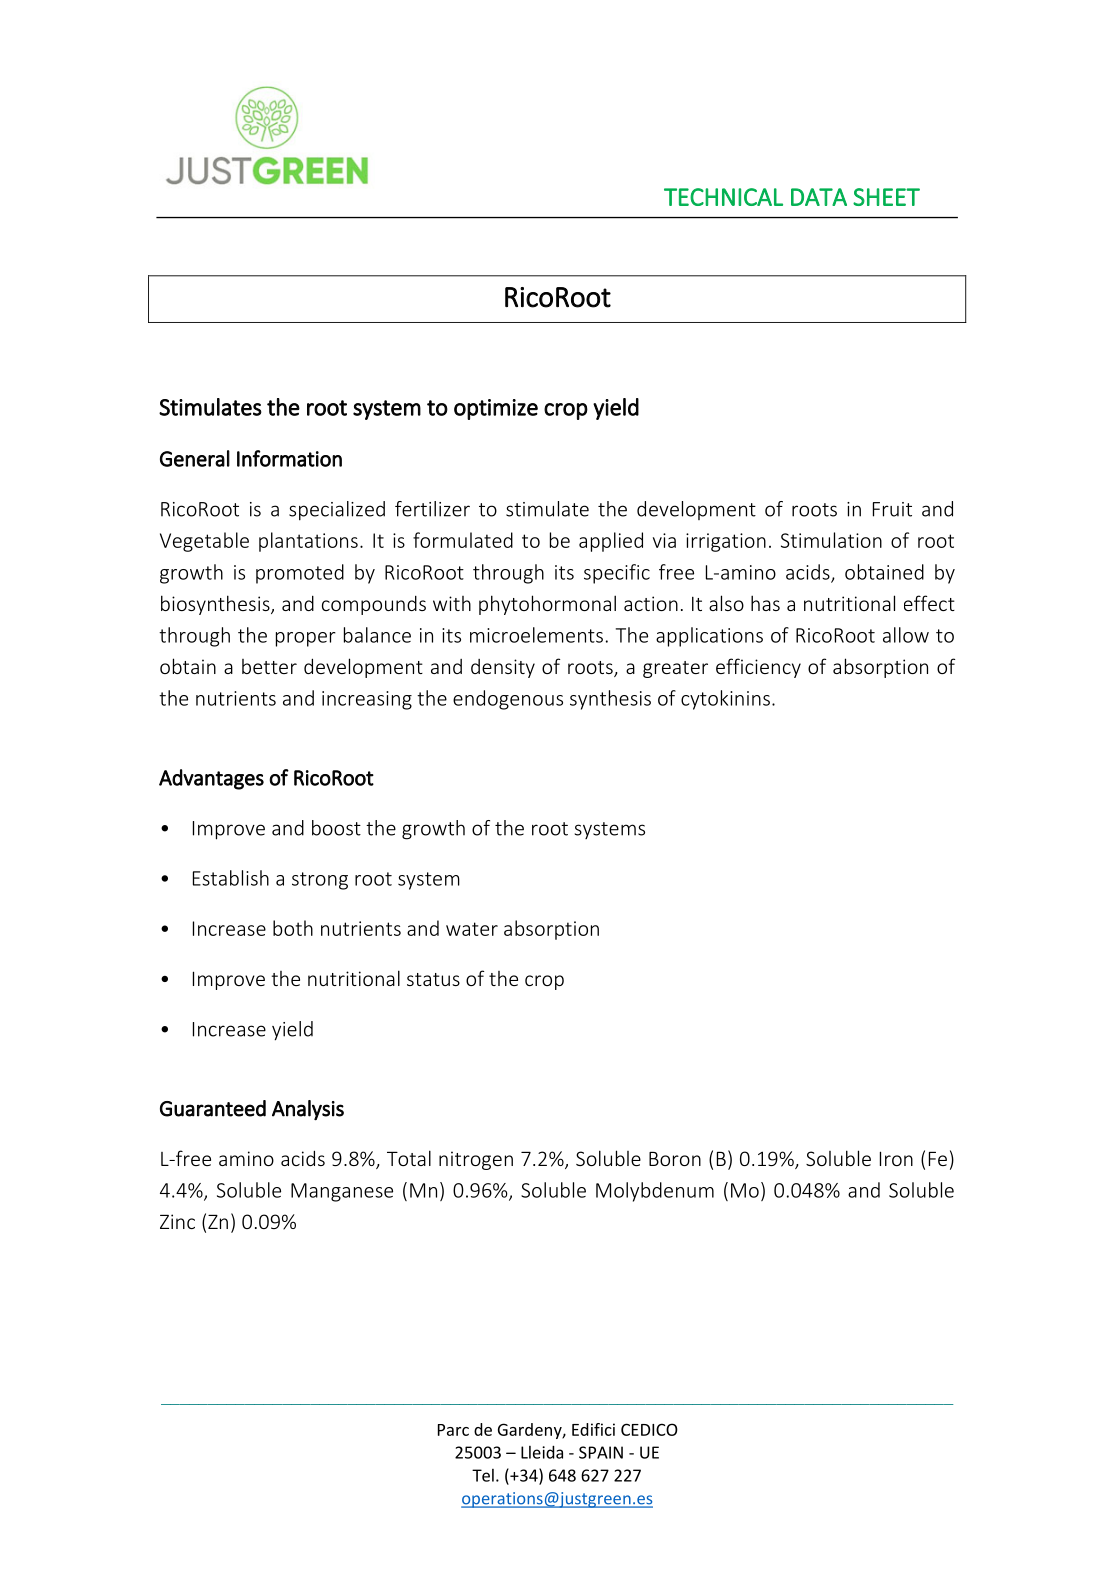 The image size is (1114, 1576). I want to click on microelements, so click(536, 635).
